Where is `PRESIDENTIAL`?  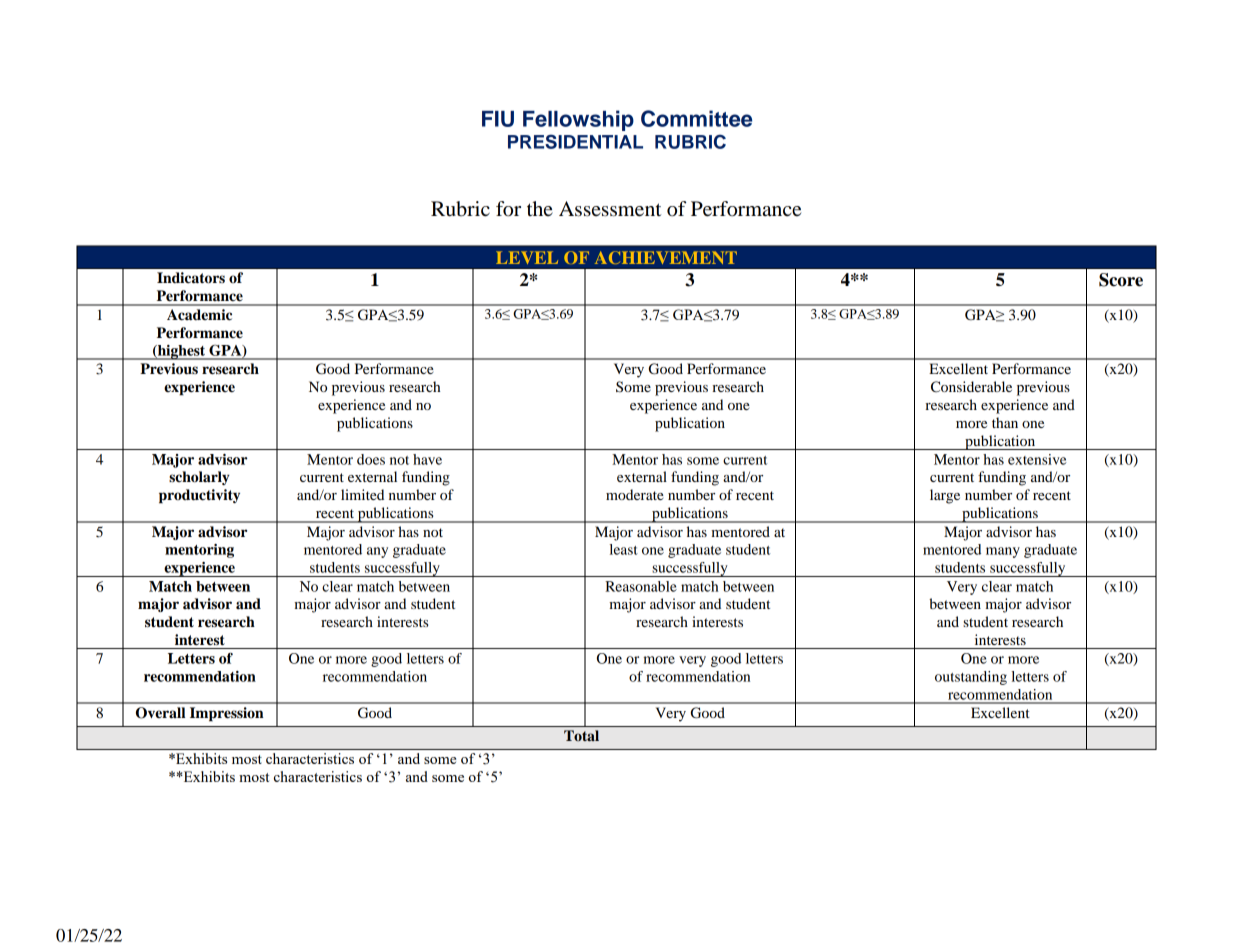
PRESIDENTIAL is located at coordinates (575, 141).
